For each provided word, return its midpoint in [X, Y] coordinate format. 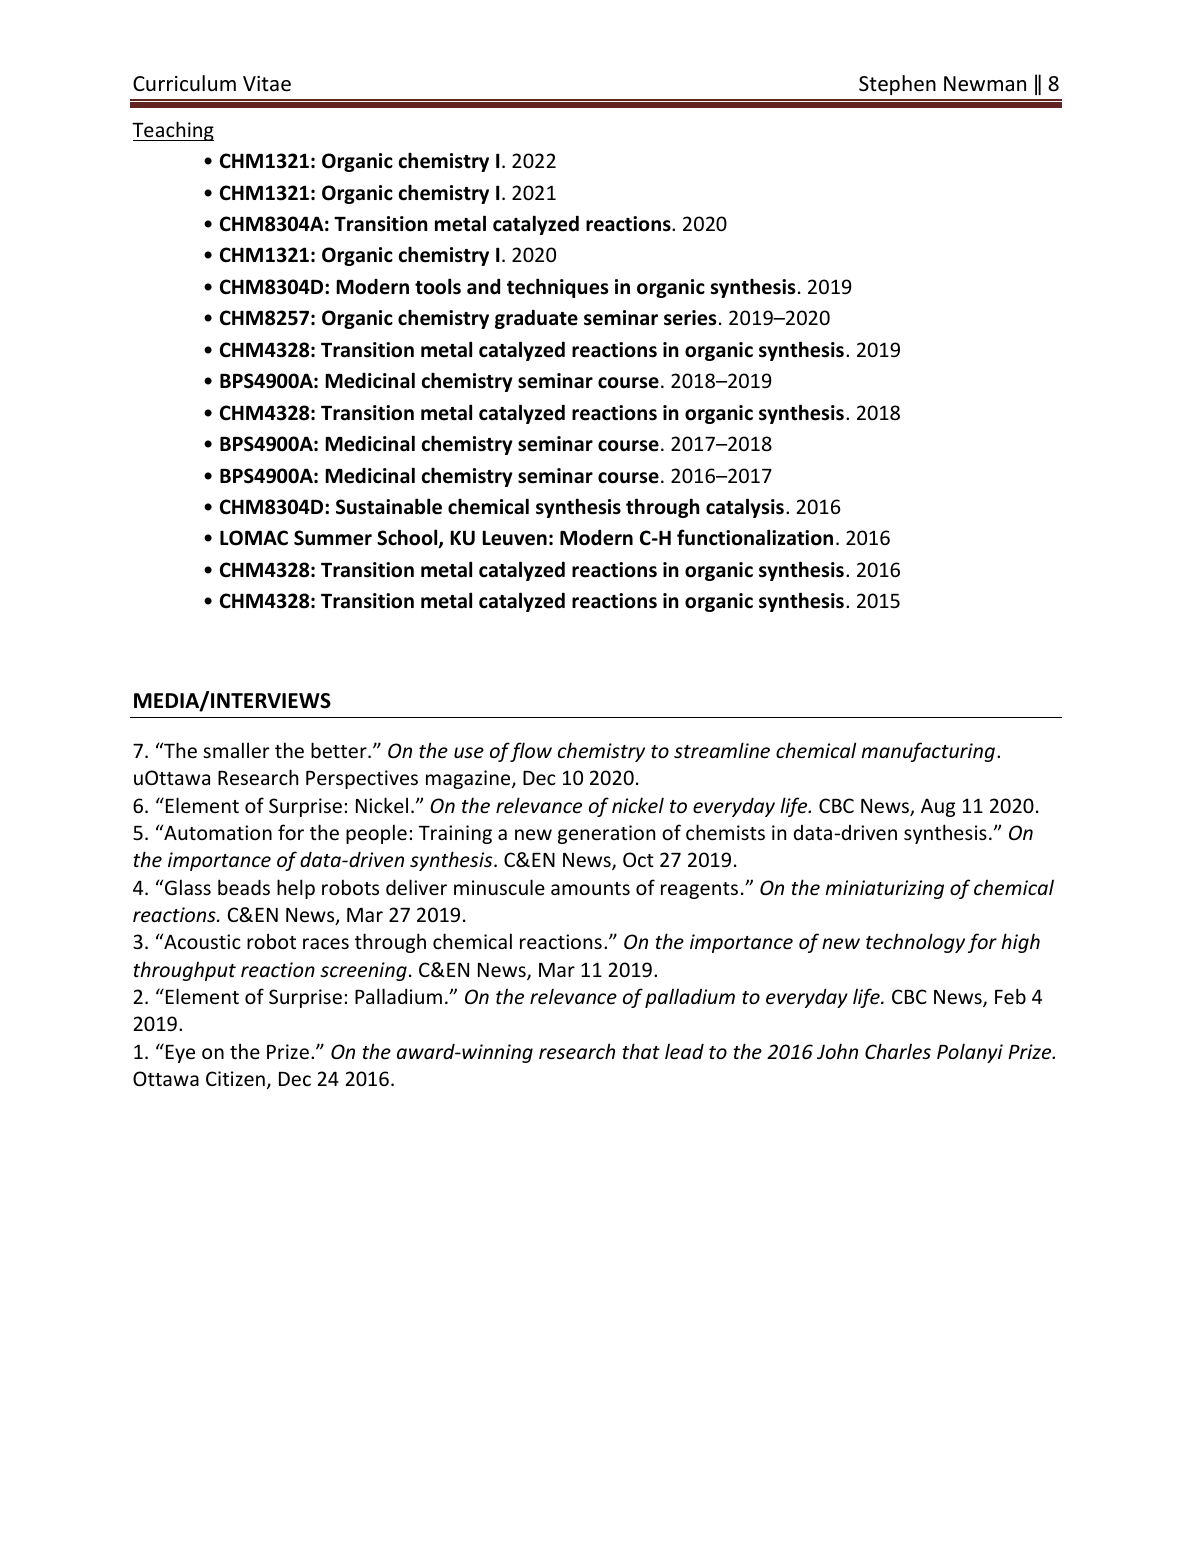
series [690, 318]
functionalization [755, 537]
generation [606, 834]
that [641, 1051]
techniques [557, 288]
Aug [938, 807]
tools [438, 286]
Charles [898, 1051]
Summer [333, 538]
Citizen [235, 1078]
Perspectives [362, 779]
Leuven [514, 538]
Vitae [267, 84]
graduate [536, 319]
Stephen [897, 85]
